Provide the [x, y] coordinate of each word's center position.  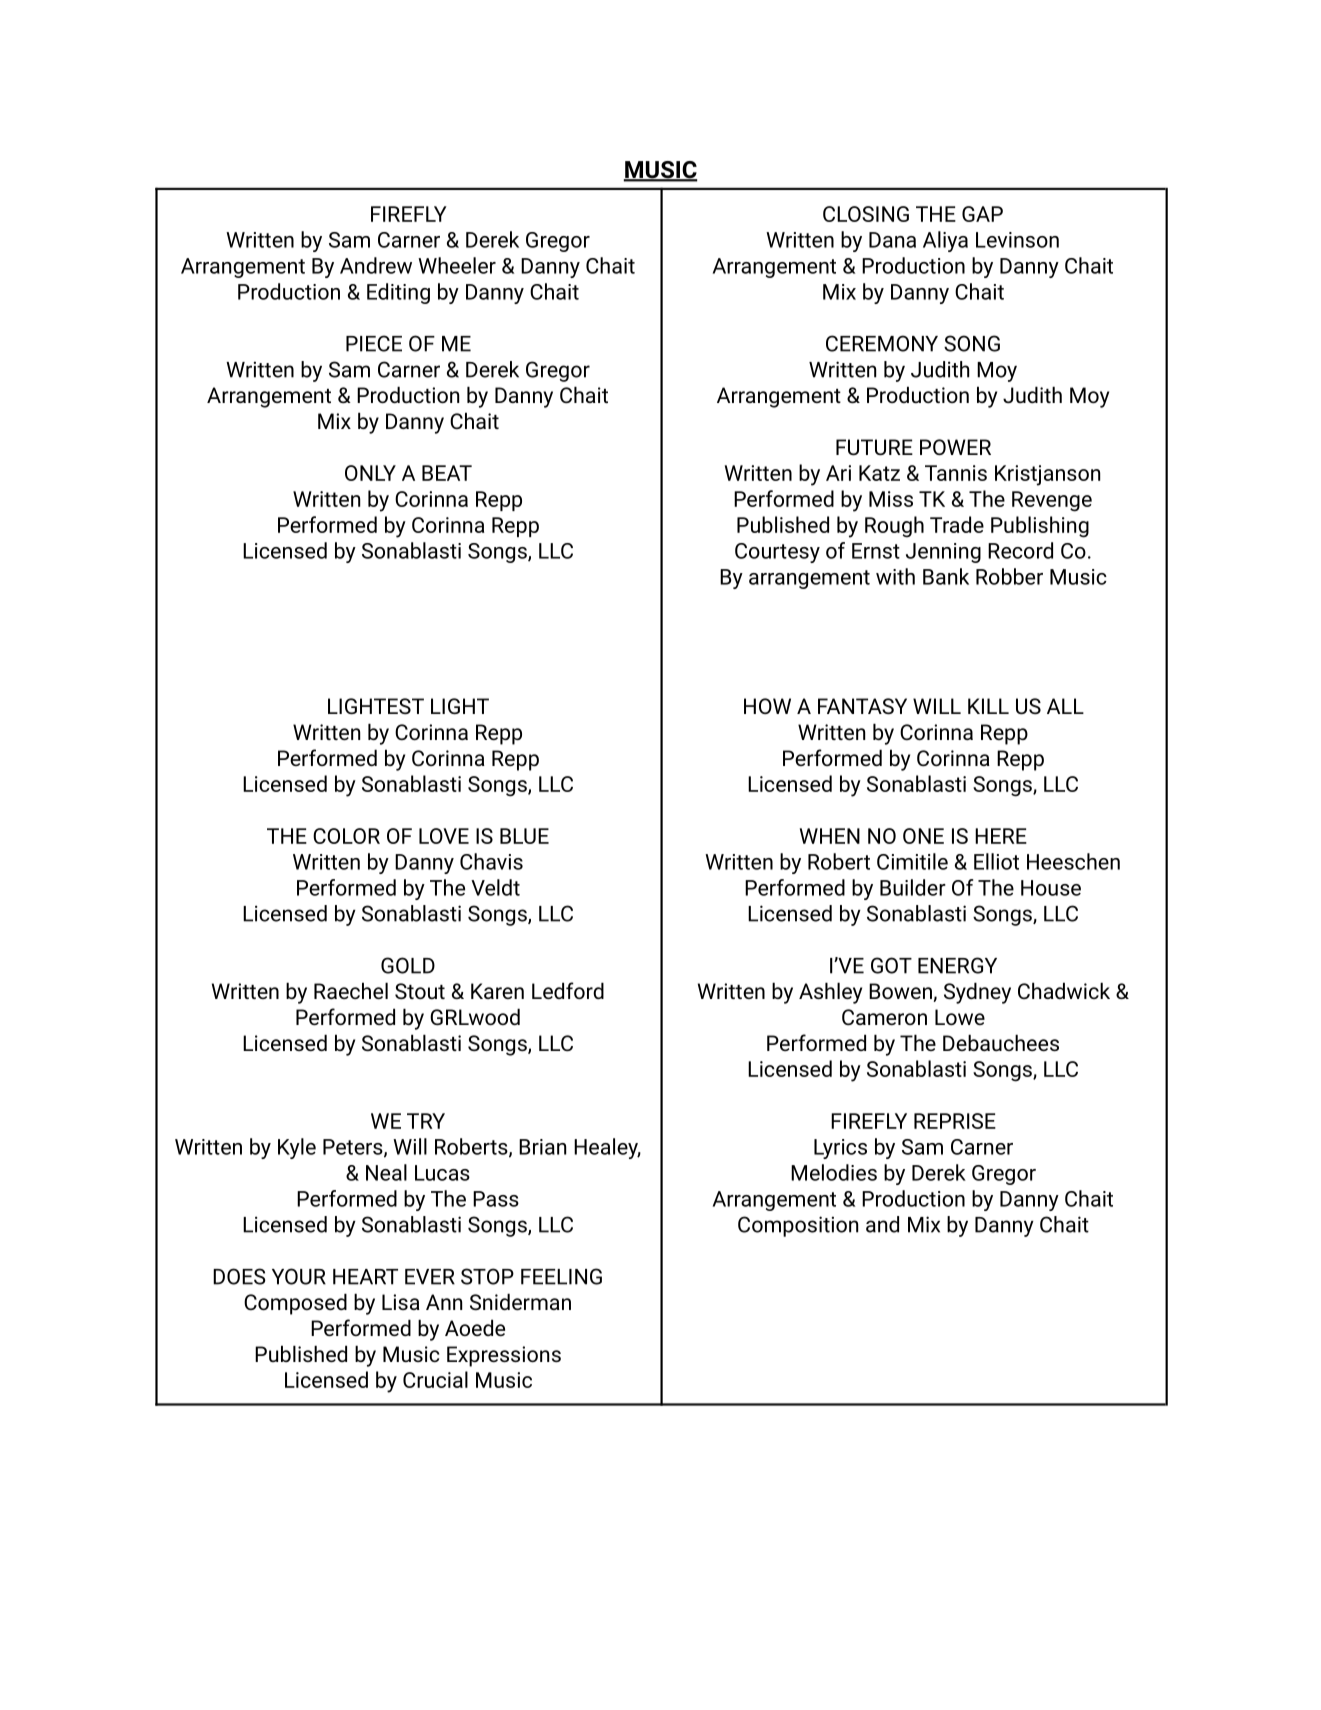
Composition [798, 1226]
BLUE [524, 836]
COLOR [346, 836]
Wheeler [457, 265]
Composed [295, 1304]
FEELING [561, 1276]
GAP [982, 214]
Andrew [376, 265]
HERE [1001, 836]
